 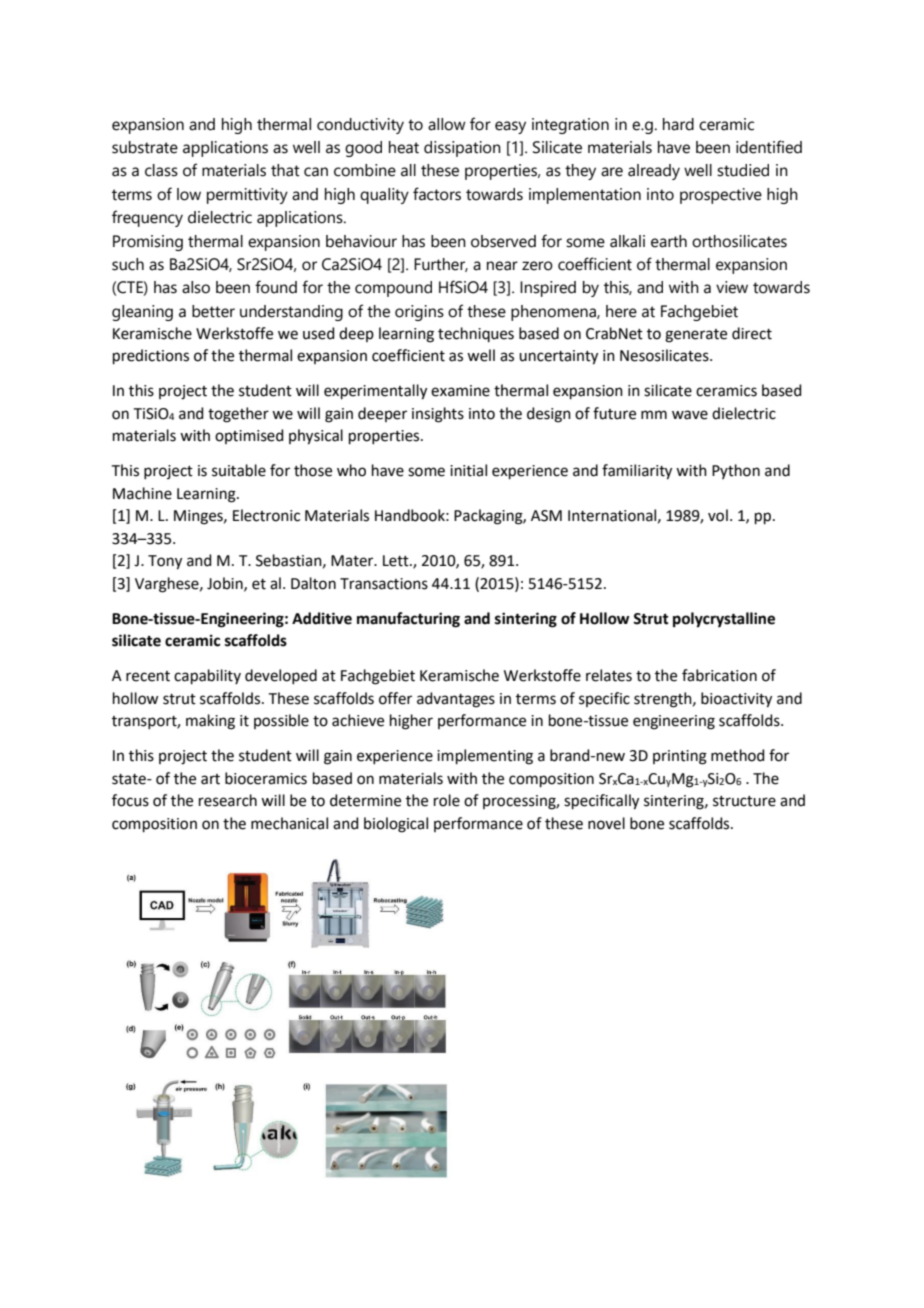 What do you see at coordinates (468, 470) in the image?
I see `initial` at bounding box center [468, 470].
